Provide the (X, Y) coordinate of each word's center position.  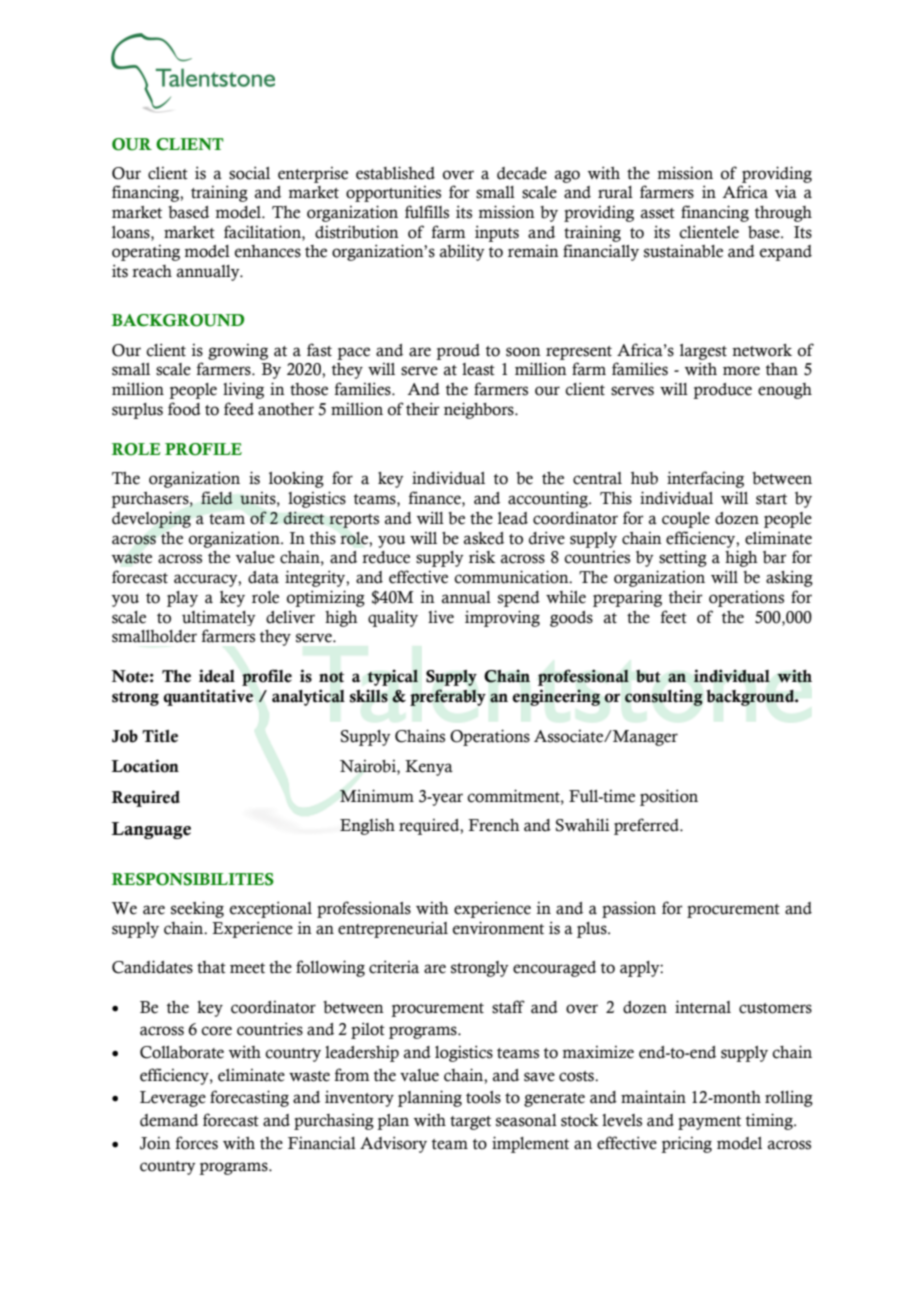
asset (658, 213)
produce (722, 391)
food (184, 409)
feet (674, 617)
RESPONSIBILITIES (193, 879)
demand (169, 1120)
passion (629, 909)
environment (498, 928)
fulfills (427, 212)
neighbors (480, 410)
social (249, 173)
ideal (217, 676)
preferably (448, 697)
